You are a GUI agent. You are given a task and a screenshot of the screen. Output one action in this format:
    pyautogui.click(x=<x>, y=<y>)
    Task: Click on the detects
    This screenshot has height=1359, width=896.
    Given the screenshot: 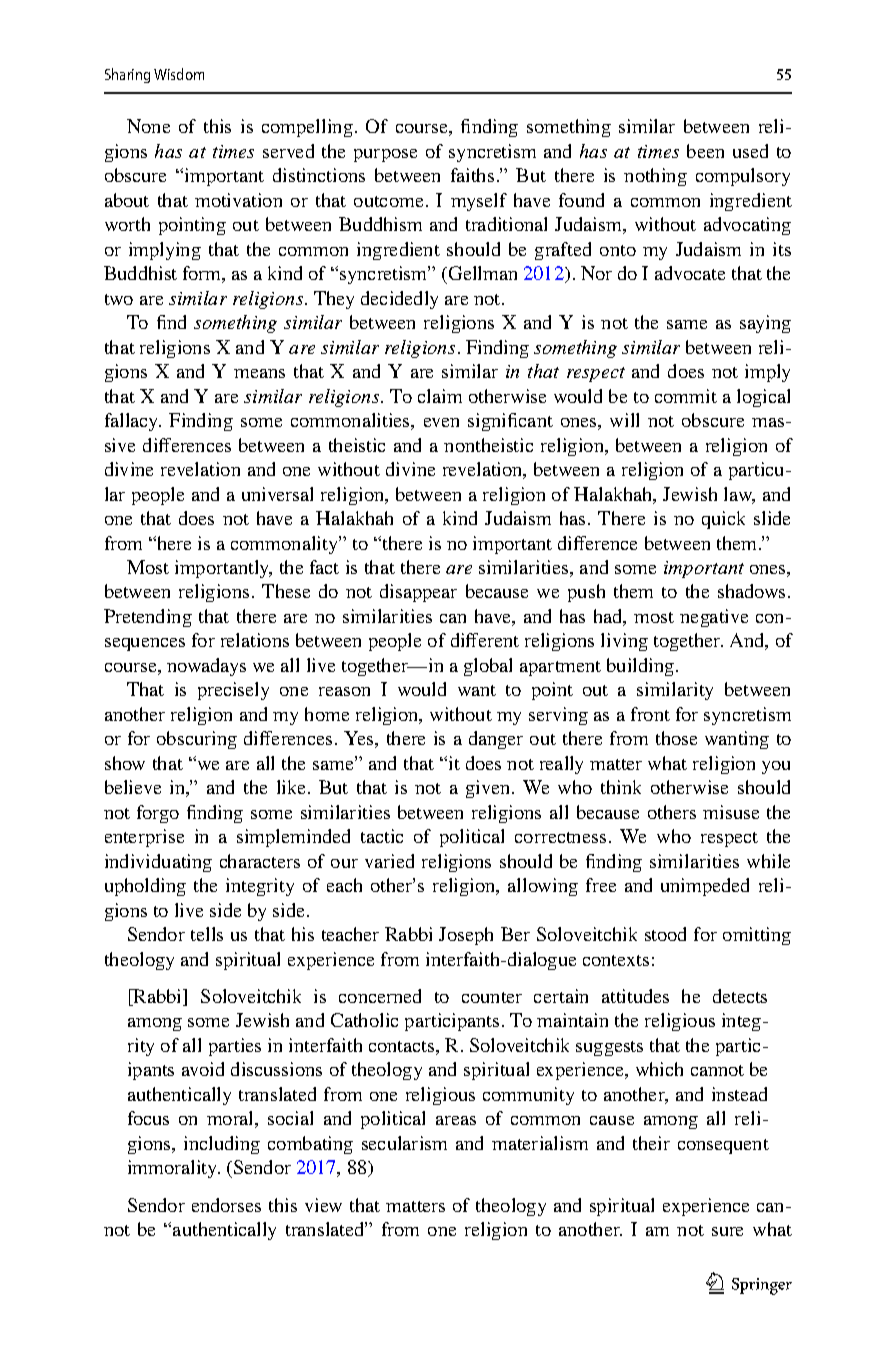 What is the action you would take?
    pyautogui.click(x=740, y=996)
